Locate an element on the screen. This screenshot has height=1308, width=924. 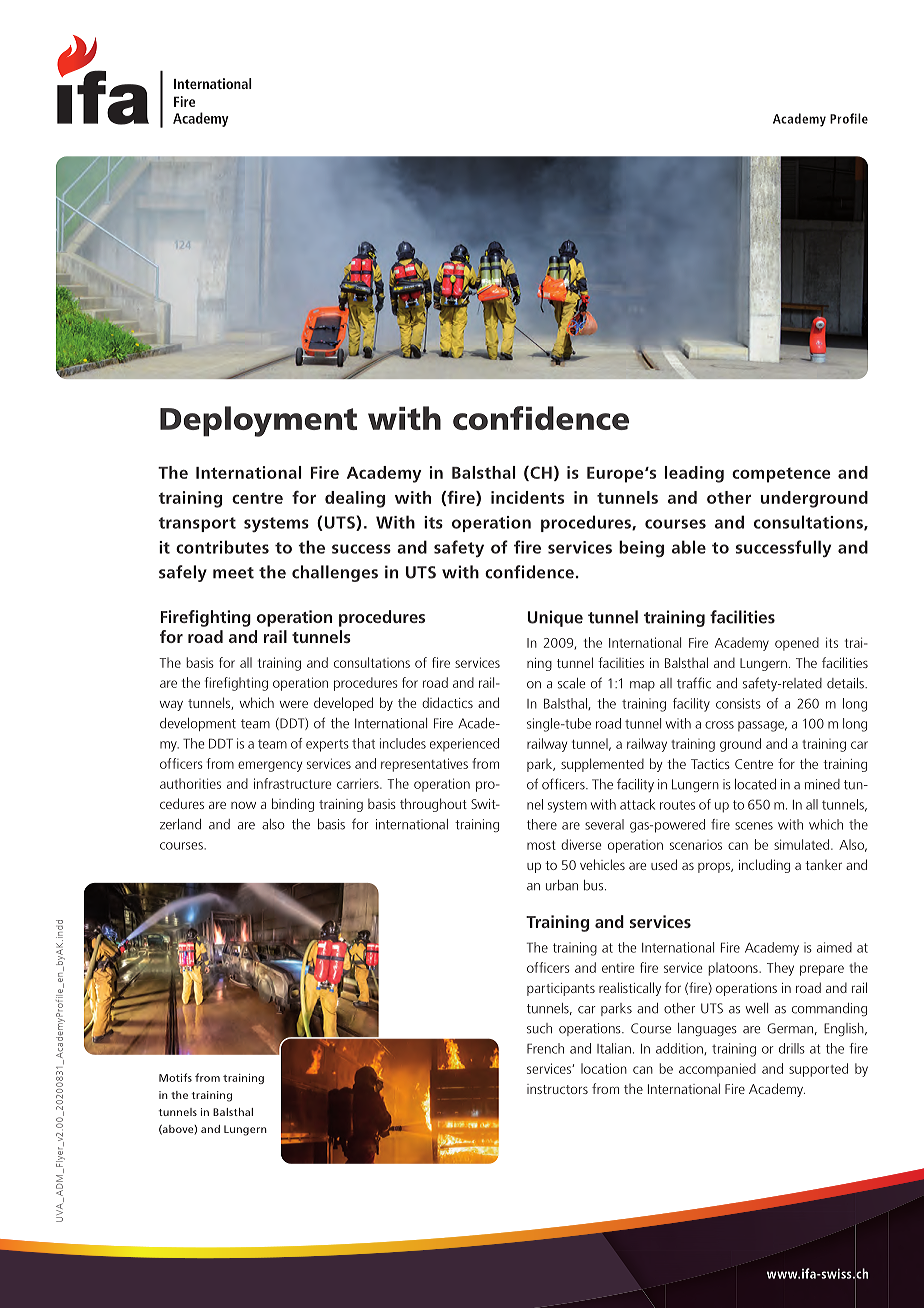
competence is located at coordinates (781, 475).
